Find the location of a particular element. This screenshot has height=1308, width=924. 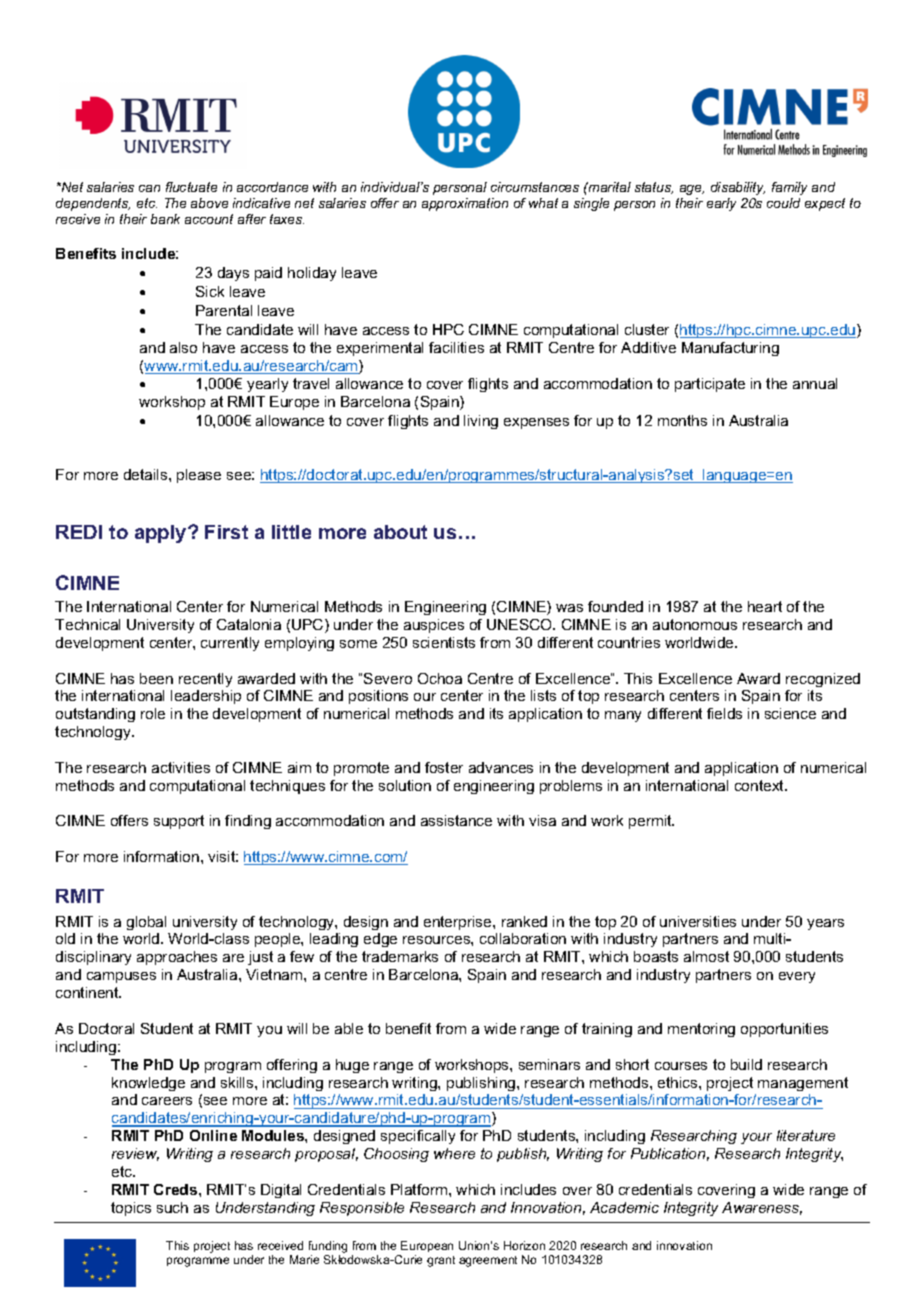

foster is located at coordinates (444, 767).
